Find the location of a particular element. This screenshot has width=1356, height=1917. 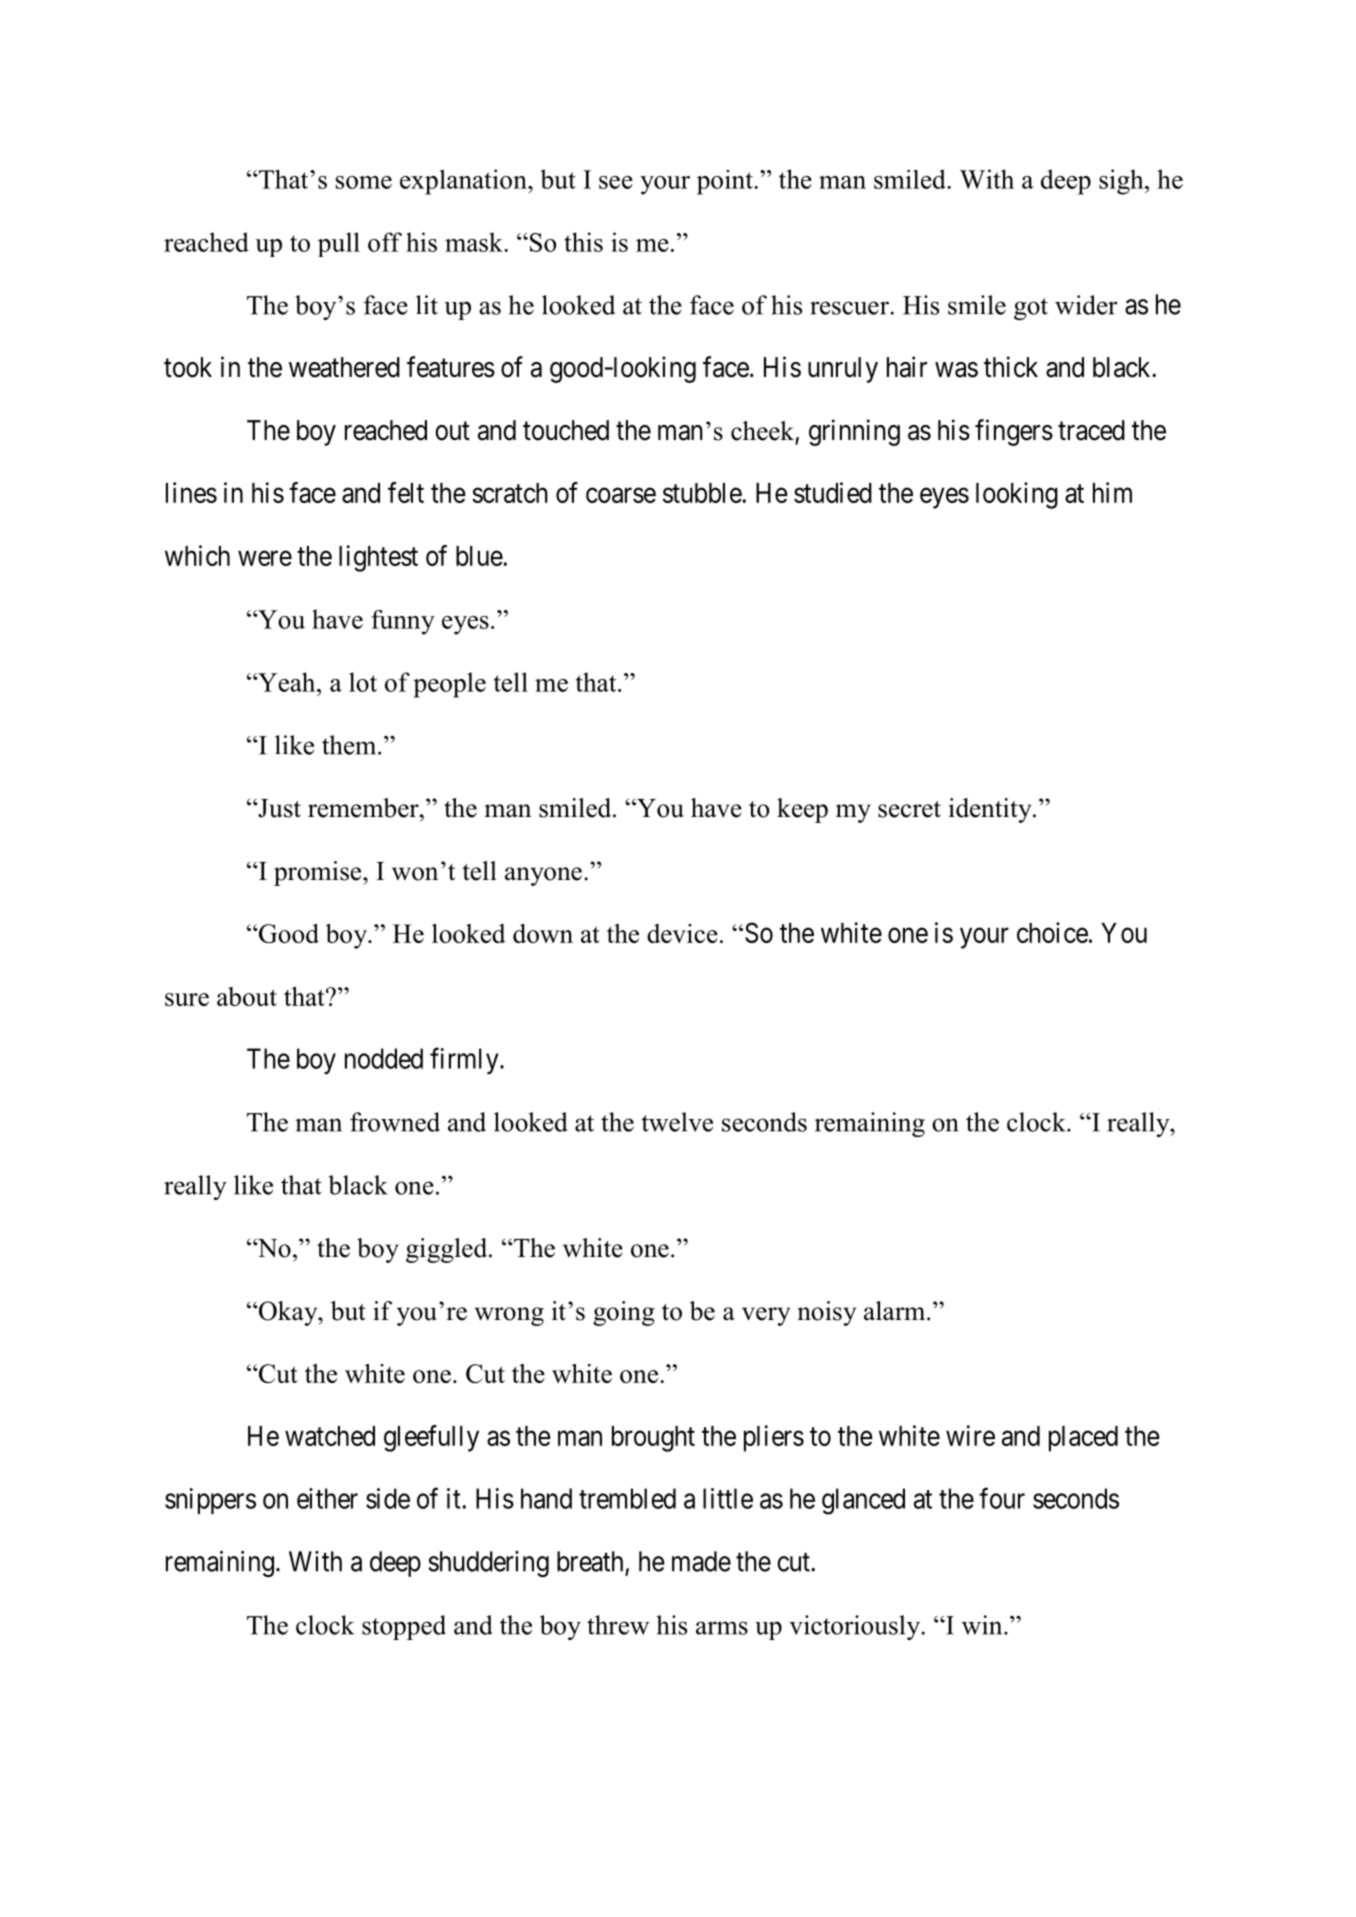

pull is located at coordinates (339, 244).
